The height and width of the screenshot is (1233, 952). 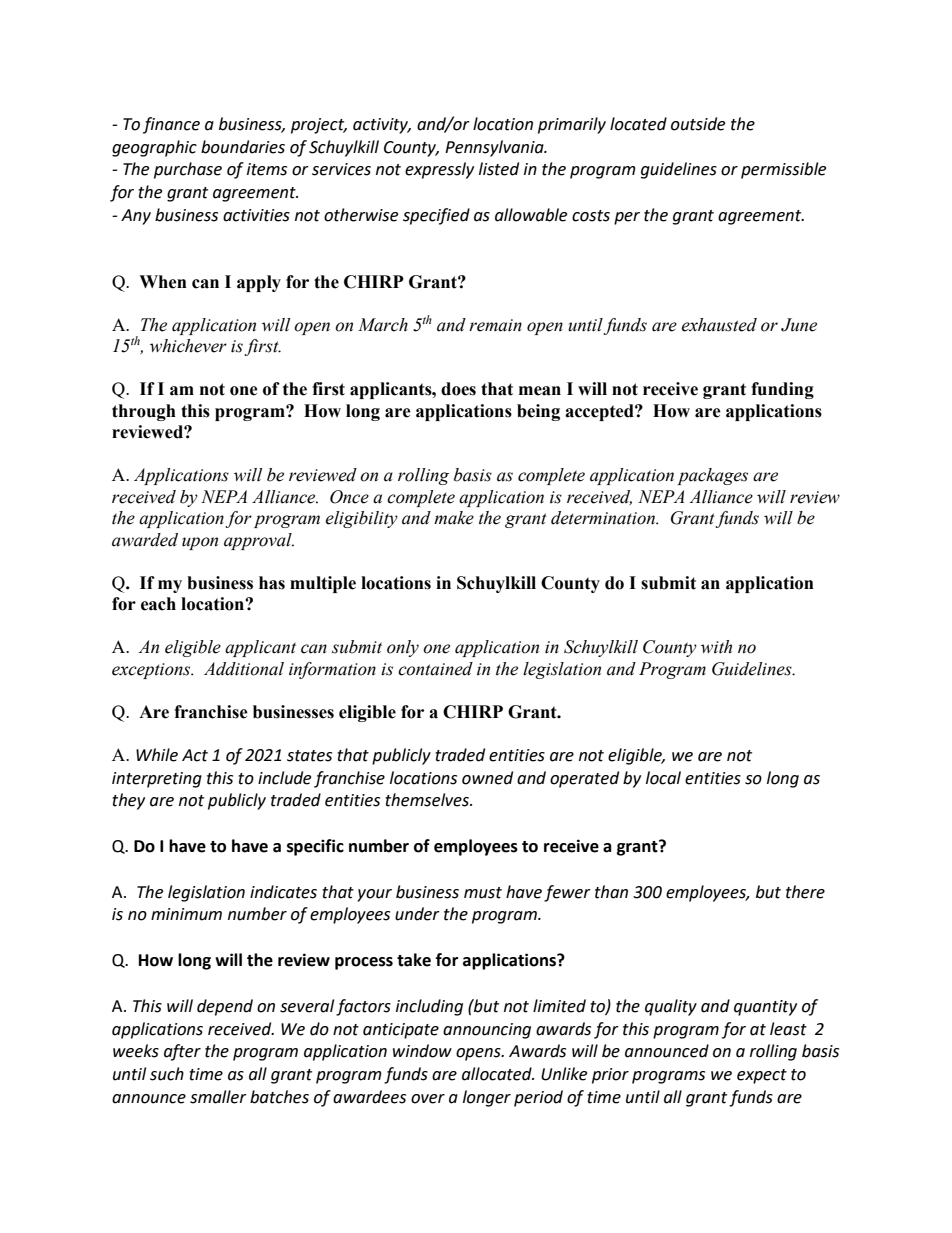 I want to click on window, so click(x=422, y=1051).
